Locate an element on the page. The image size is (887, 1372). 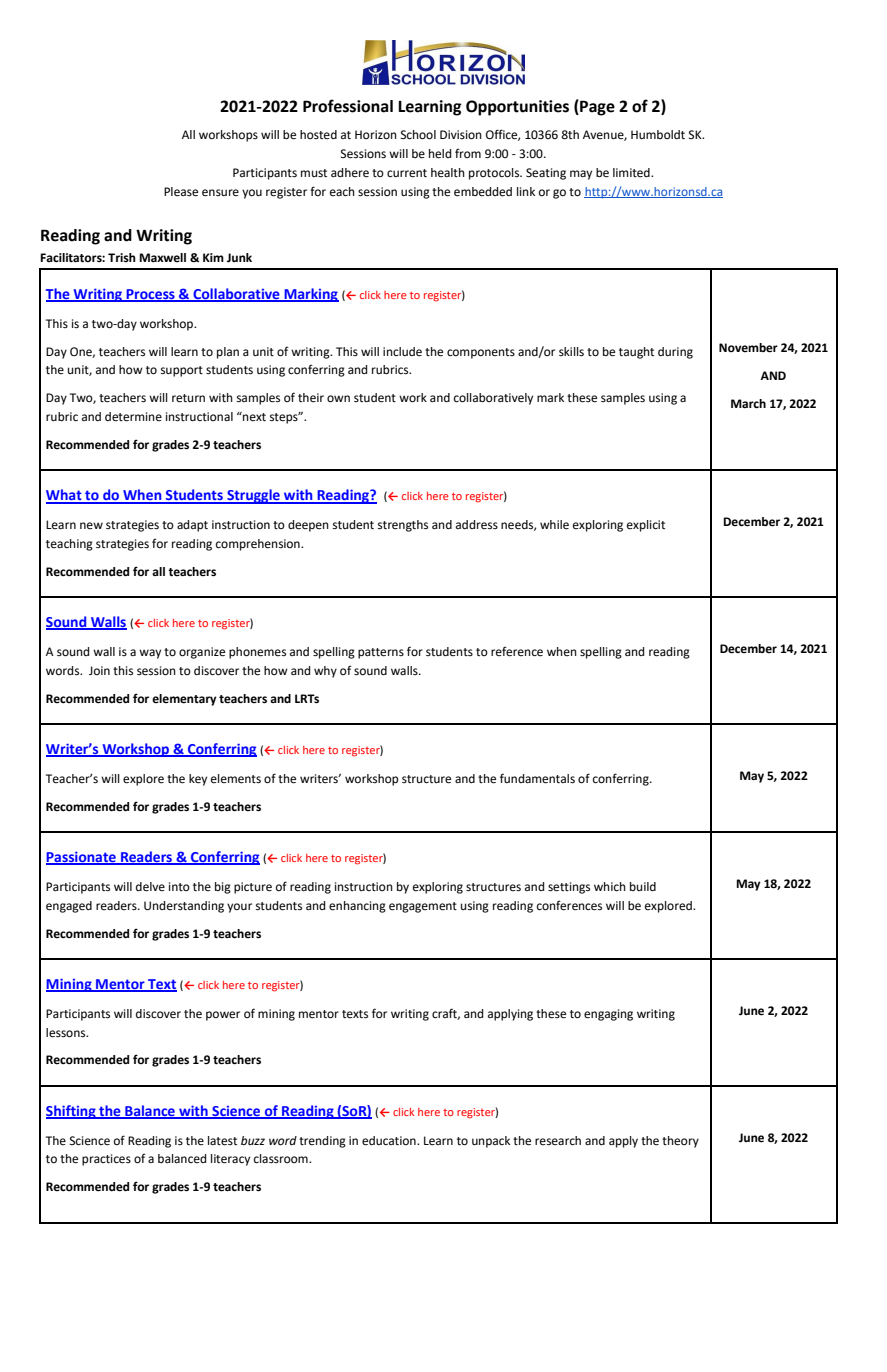
explicit is located at coordinates (646, 526).
